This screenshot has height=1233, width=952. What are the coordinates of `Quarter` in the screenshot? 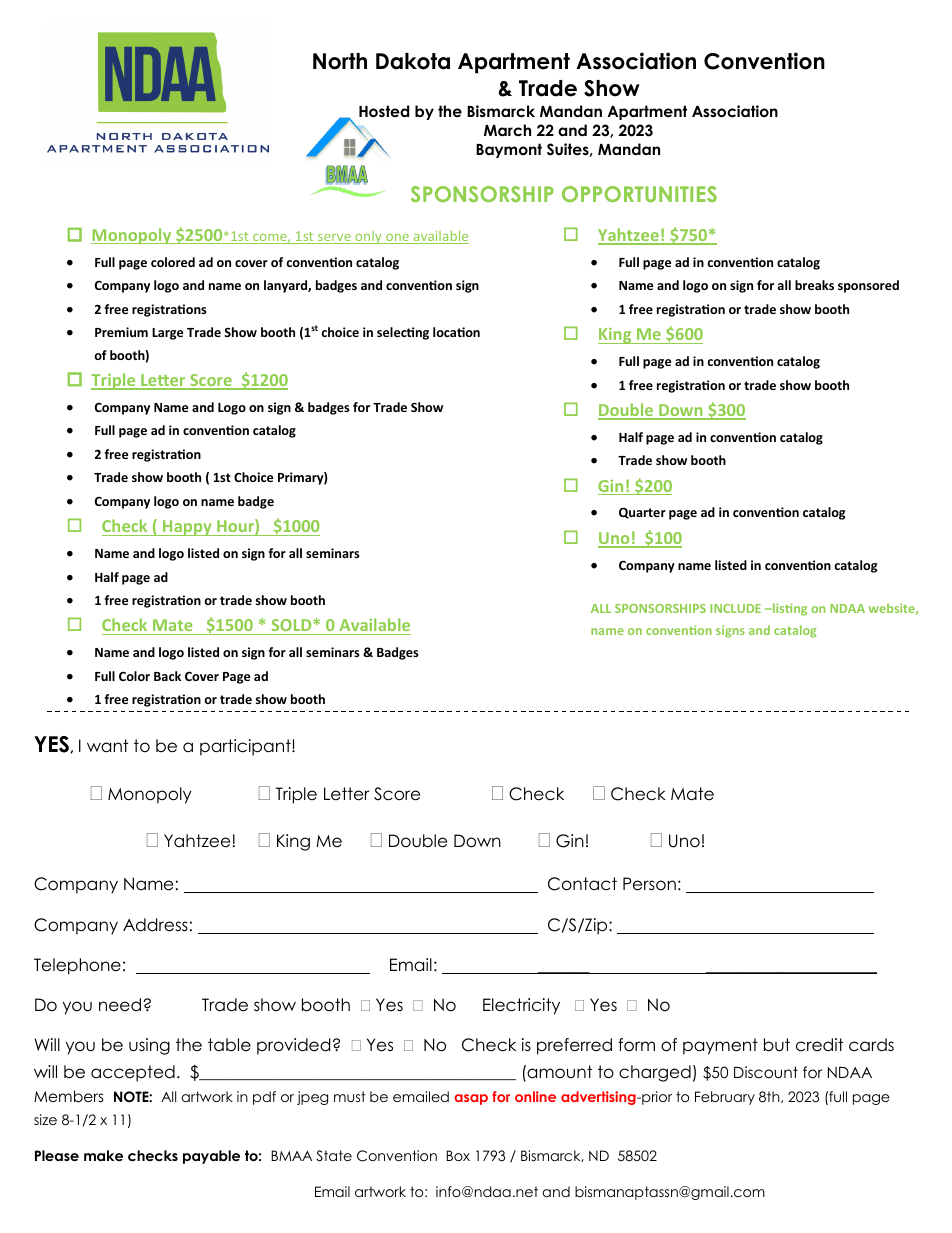 It's located at (642, 513).
